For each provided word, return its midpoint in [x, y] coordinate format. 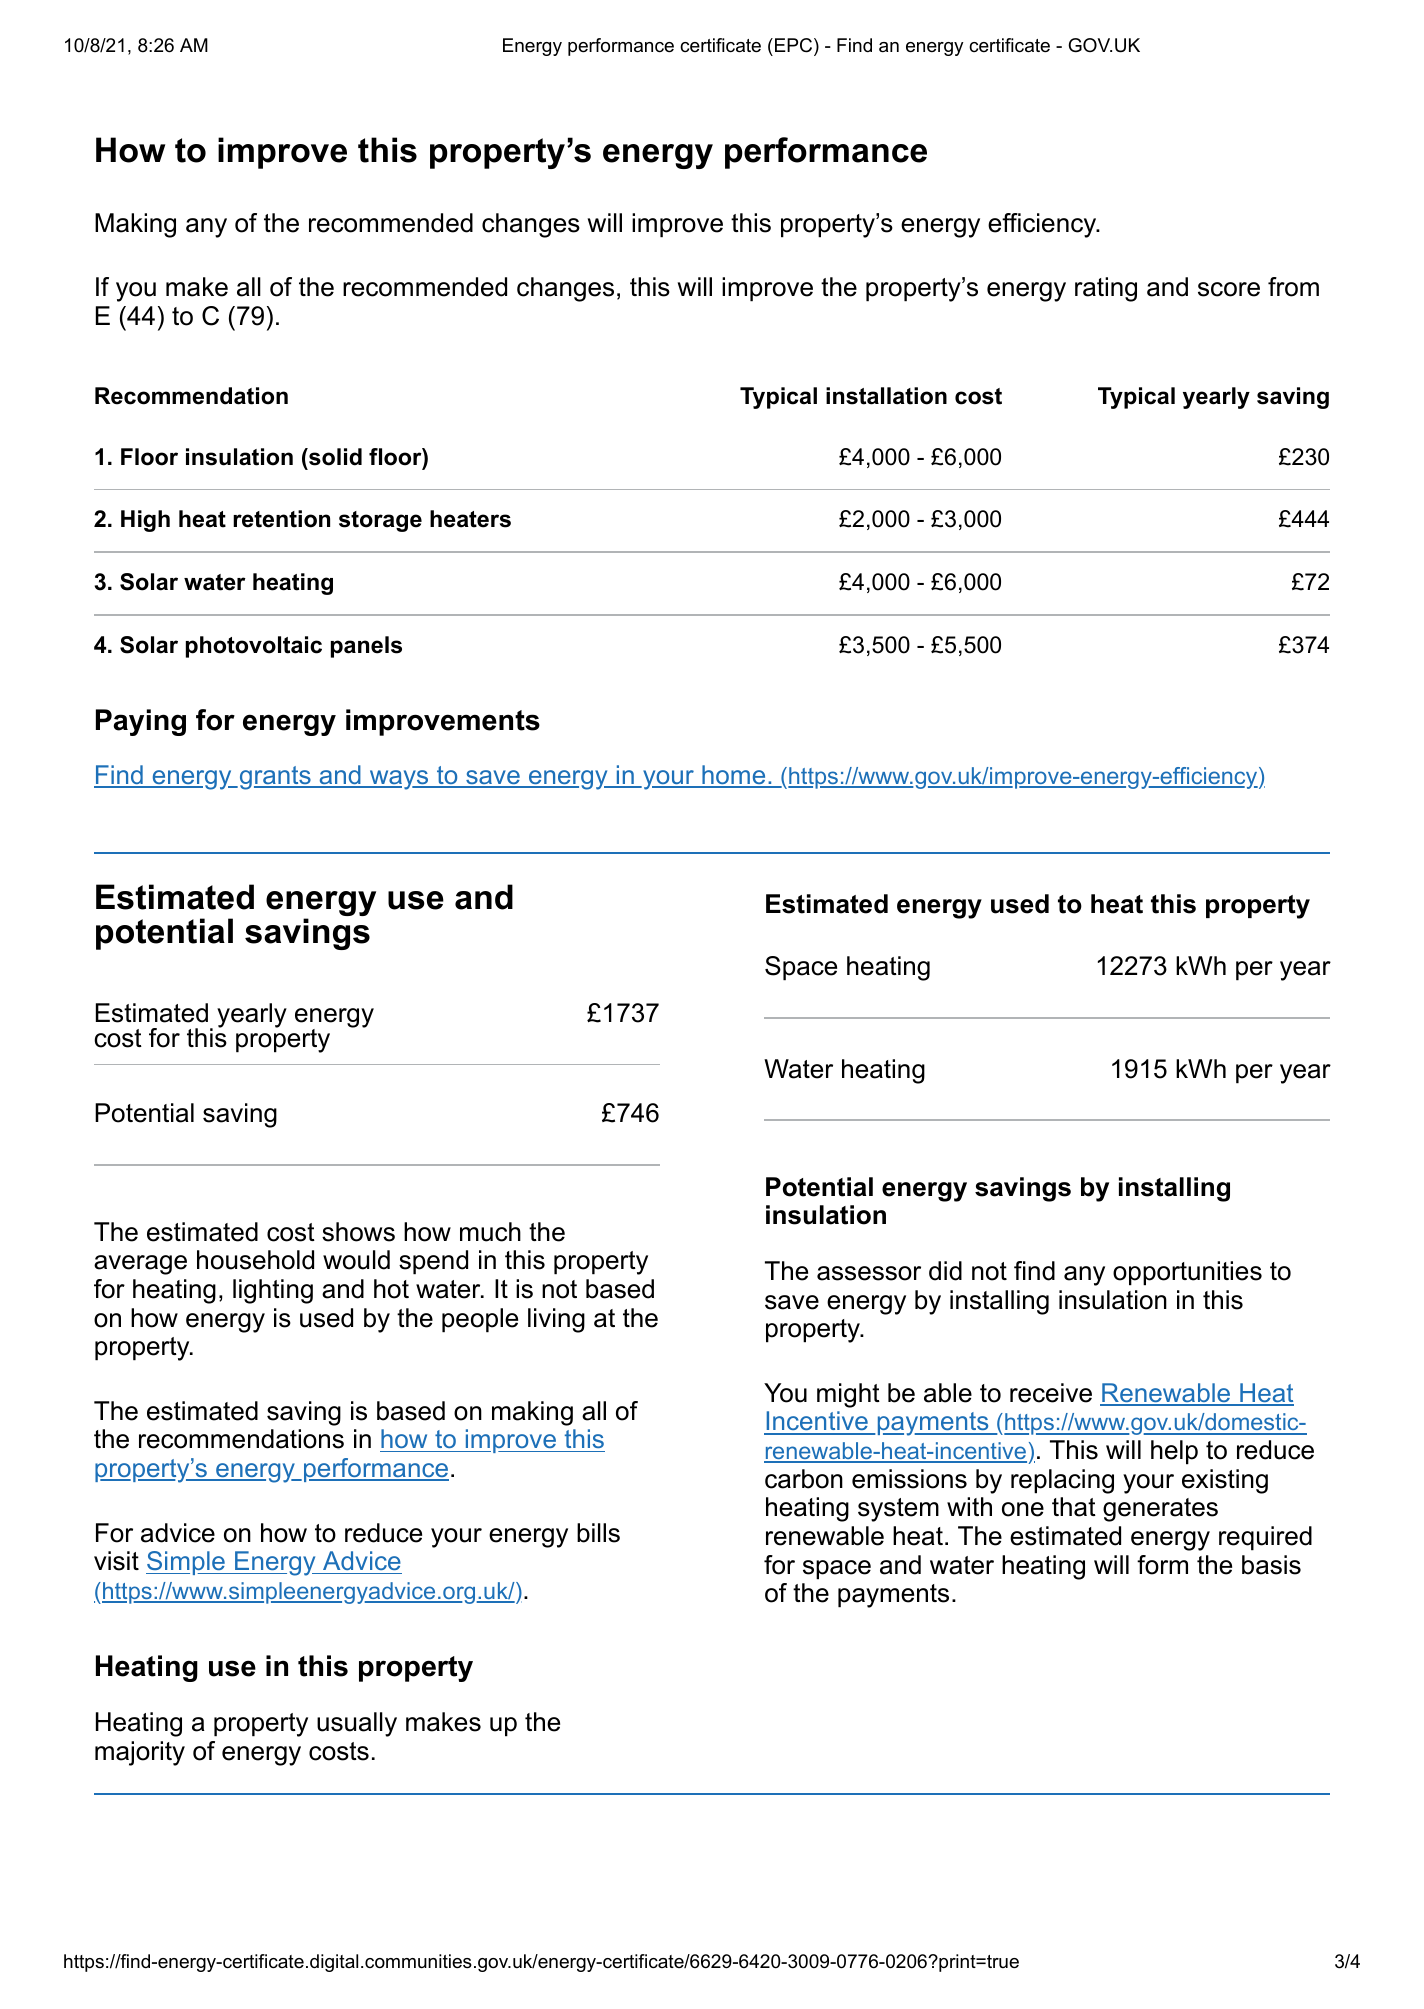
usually [357, 1724]
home [734, 776]
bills [598, 1533]
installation [886, 396]
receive [1051, 1393]
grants [275, 778]
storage [380, 521]
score [1229, 289]
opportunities [1187, 1273]
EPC [792, 45]
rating [1106, 289]
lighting [273, 1291]
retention [281, 519]
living [556, 1320]
